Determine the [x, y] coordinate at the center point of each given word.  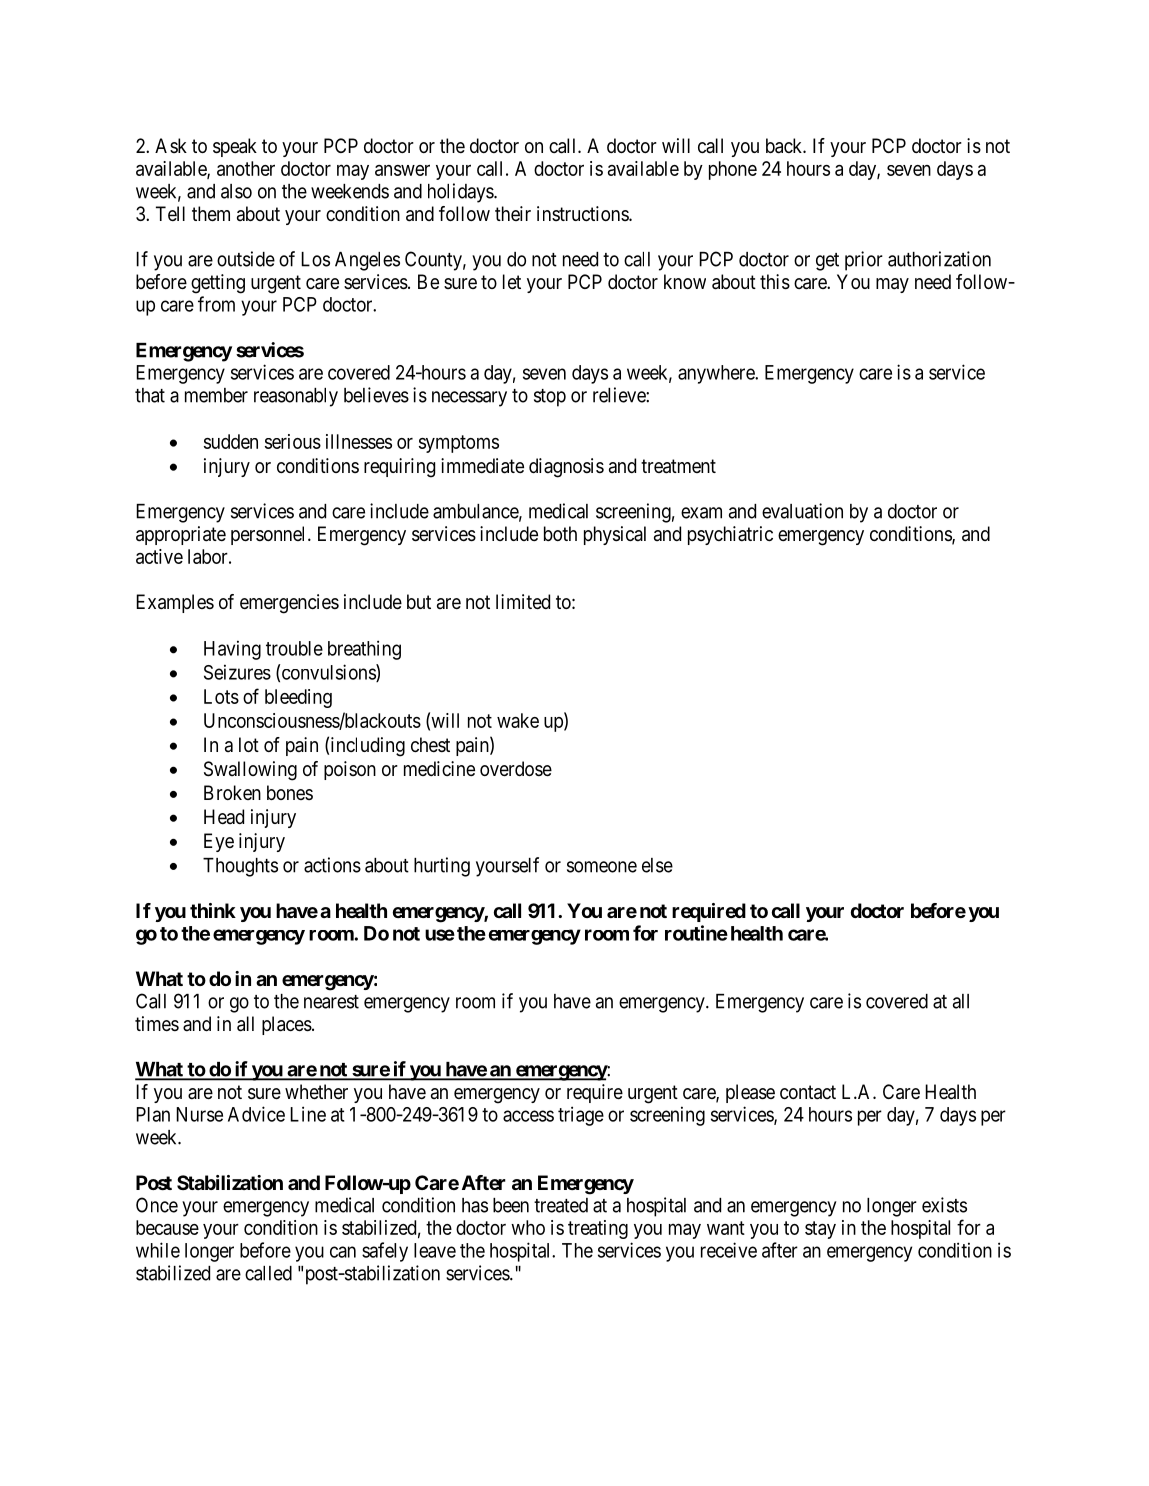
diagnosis [566, 468]
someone [602, 867]
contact [808, 1092]
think [213, 910]
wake [518, 720]
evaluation [802, 511]
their [513, 213]
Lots [221, 696]
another [246, 168]
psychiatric [730, 535]
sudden [231, 441]
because [167, 1227]
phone [733, 170]
